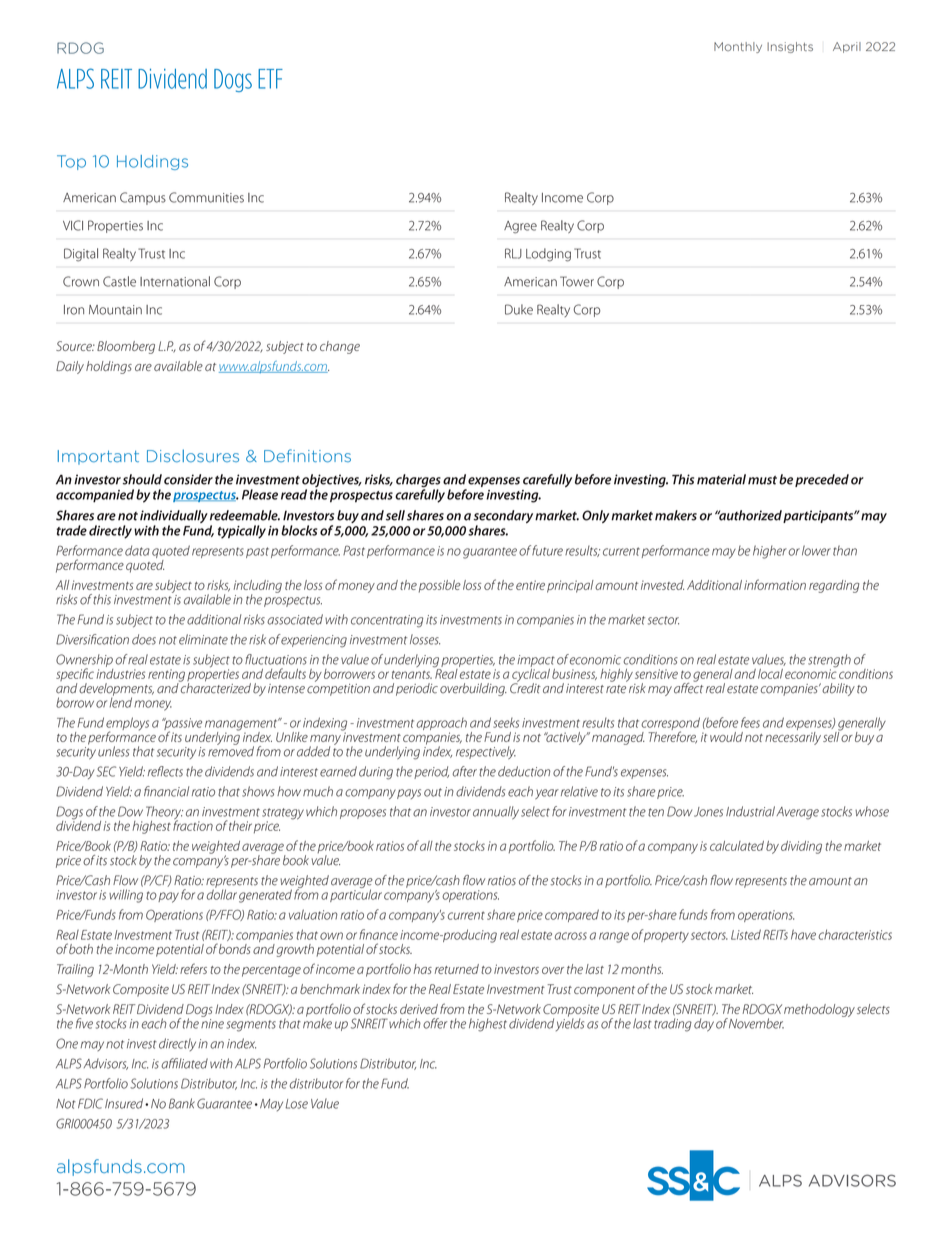 This screenshot has height=1233, width=952. Describe the element at coordinates (184, 1063) in the screenshot. I see `affiliated` at that location.
